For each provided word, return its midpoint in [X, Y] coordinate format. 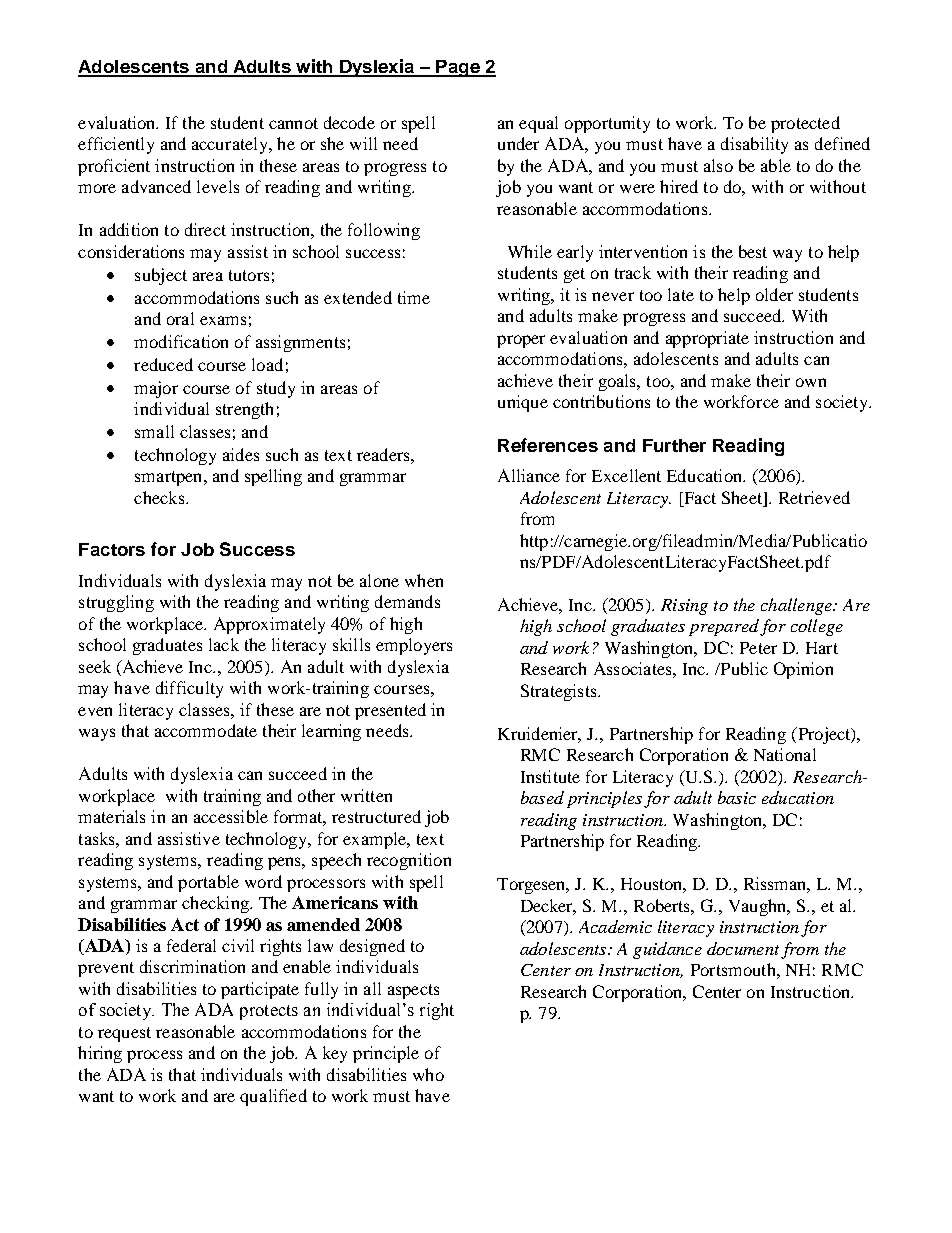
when [424, 580]
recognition [409, 861]
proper [521, 341]
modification [181, 341]
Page [458, 68]
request [124, 1034]
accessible [231, 816]
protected [805, 124]
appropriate [707, 339]
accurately [231, 145]
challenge [797, 606]
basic [737, 797]
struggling [116, 603]
